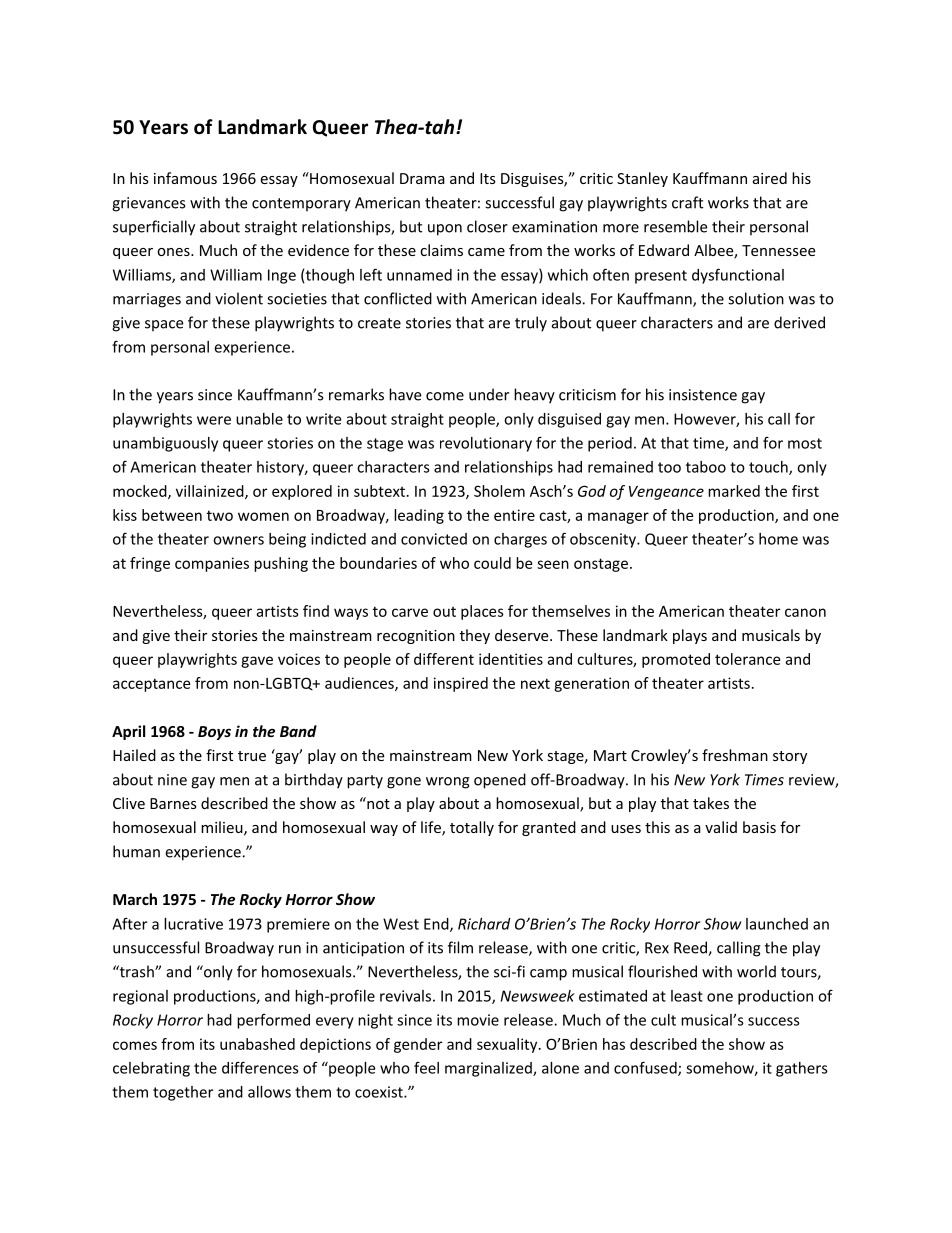  I want to click on marginalized, so click(489, 1069).
